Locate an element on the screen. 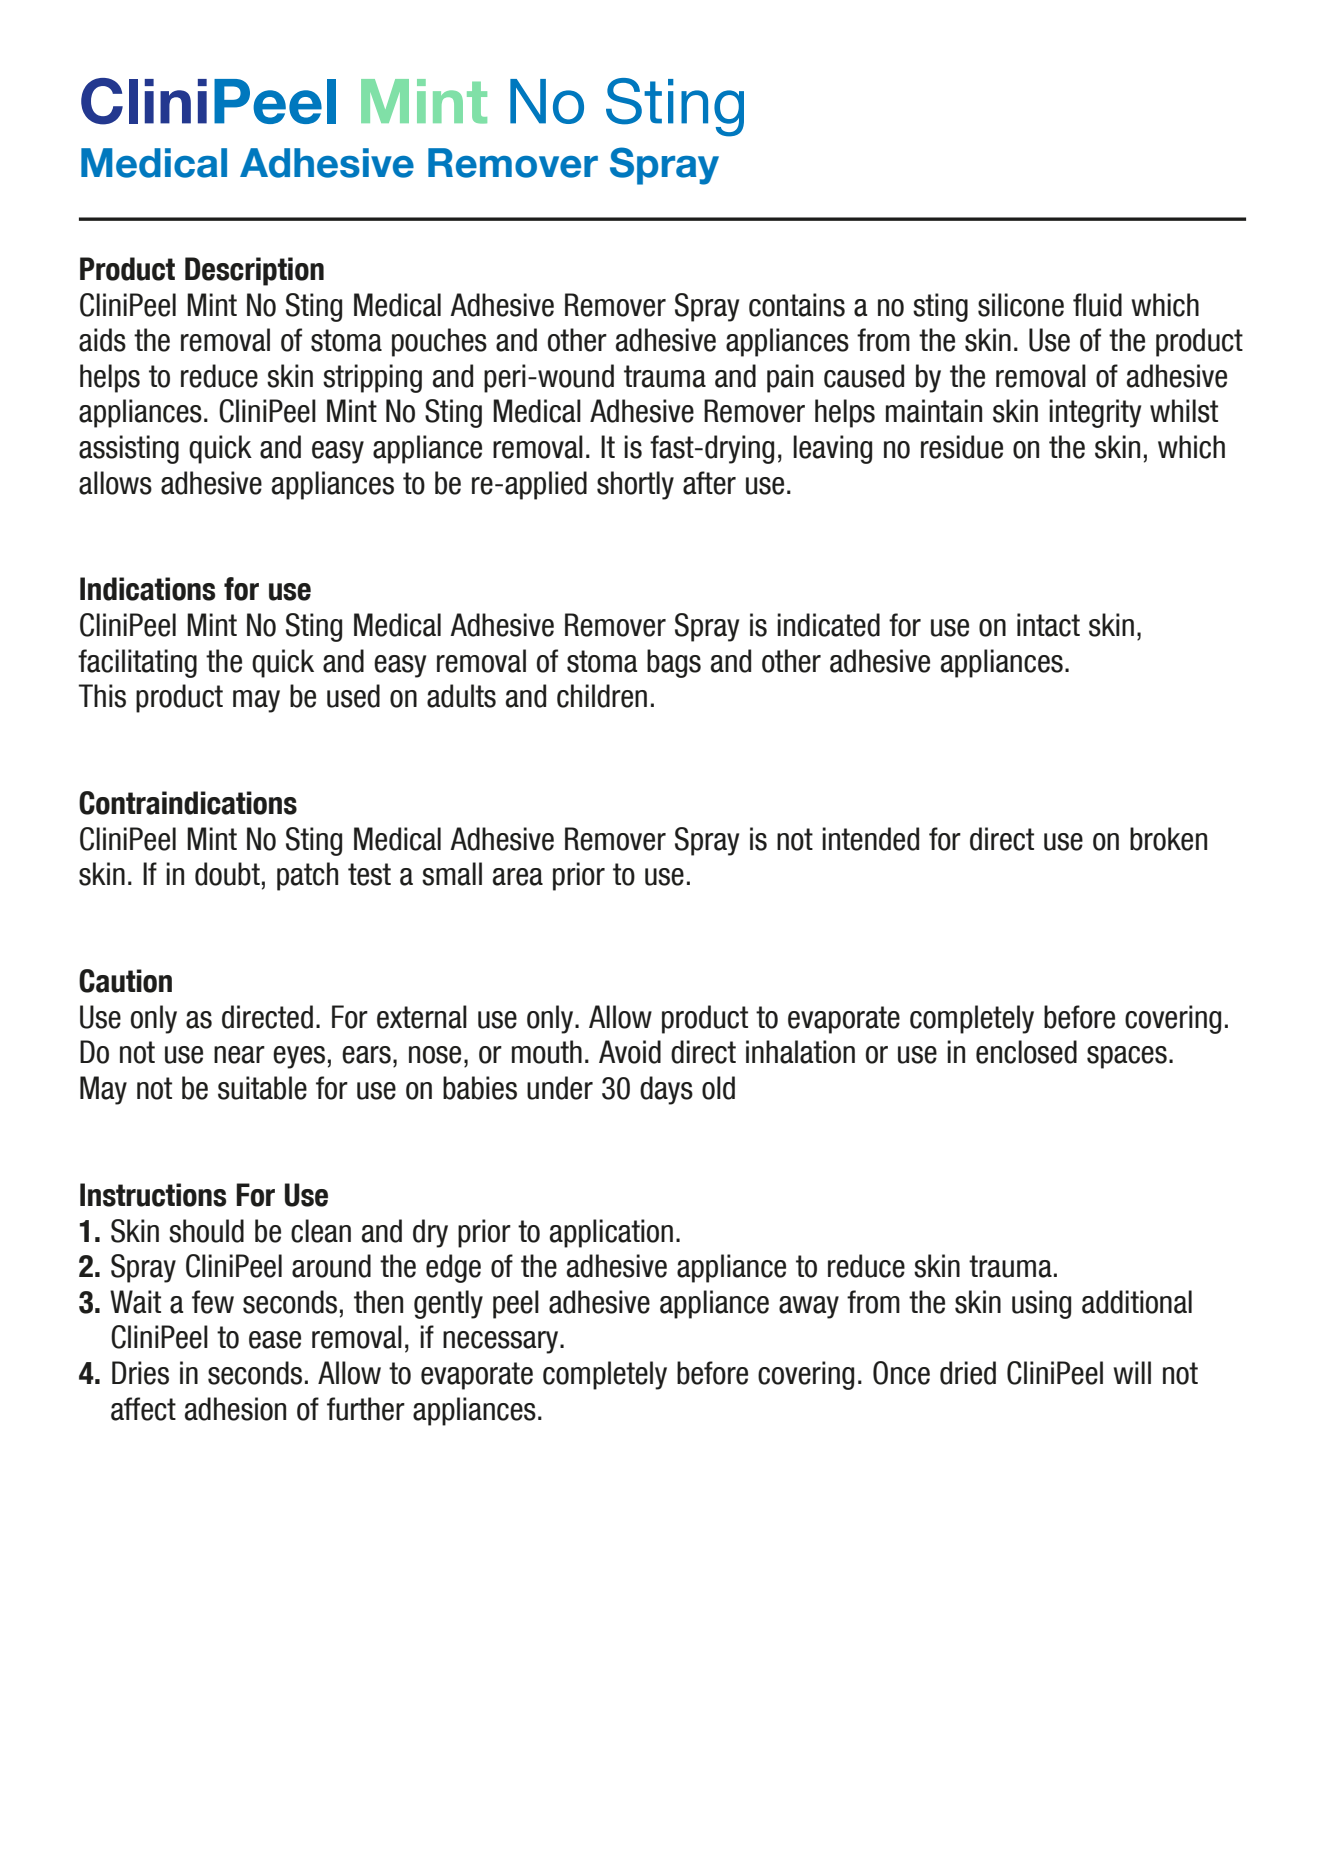  adhesion is located at coordinates (235, 1409).
